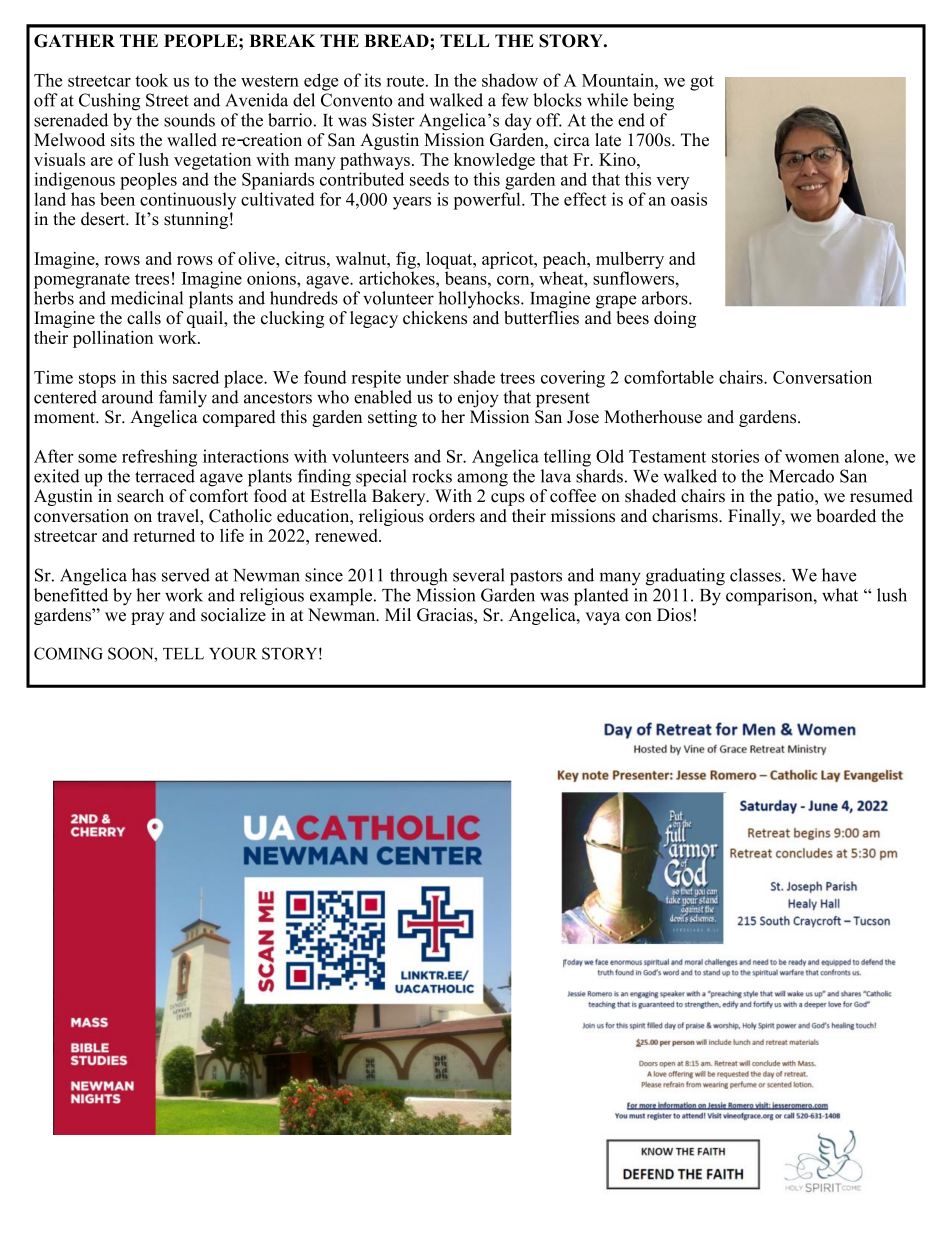 The image size is (952, 1233). What do you see at coordinates (151, 80) in the screenshot?
I see `took` at bounding box center [151, 80].
